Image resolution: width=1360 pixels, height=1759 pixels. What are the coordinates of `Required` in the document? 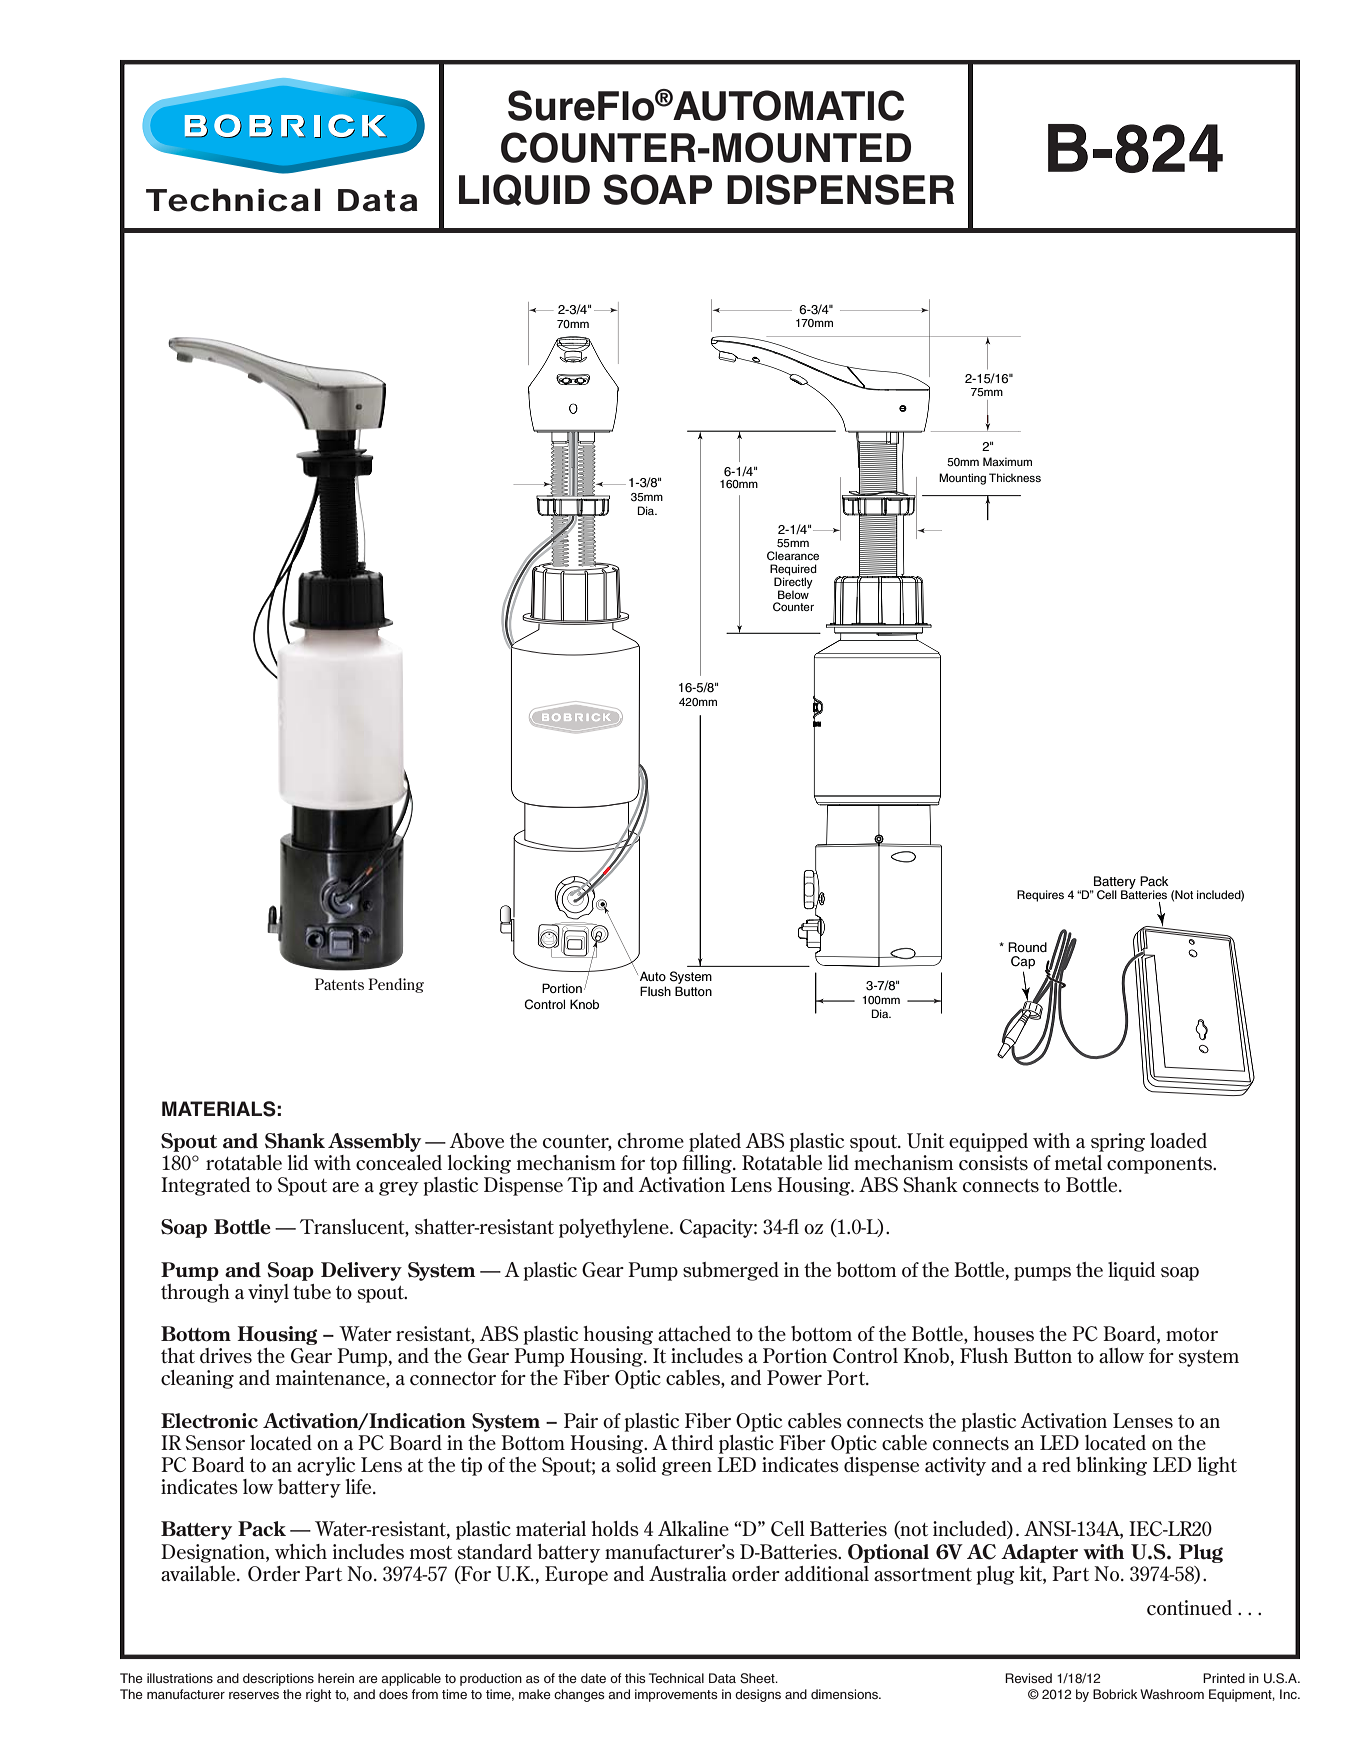 It's located at (793, 571).
